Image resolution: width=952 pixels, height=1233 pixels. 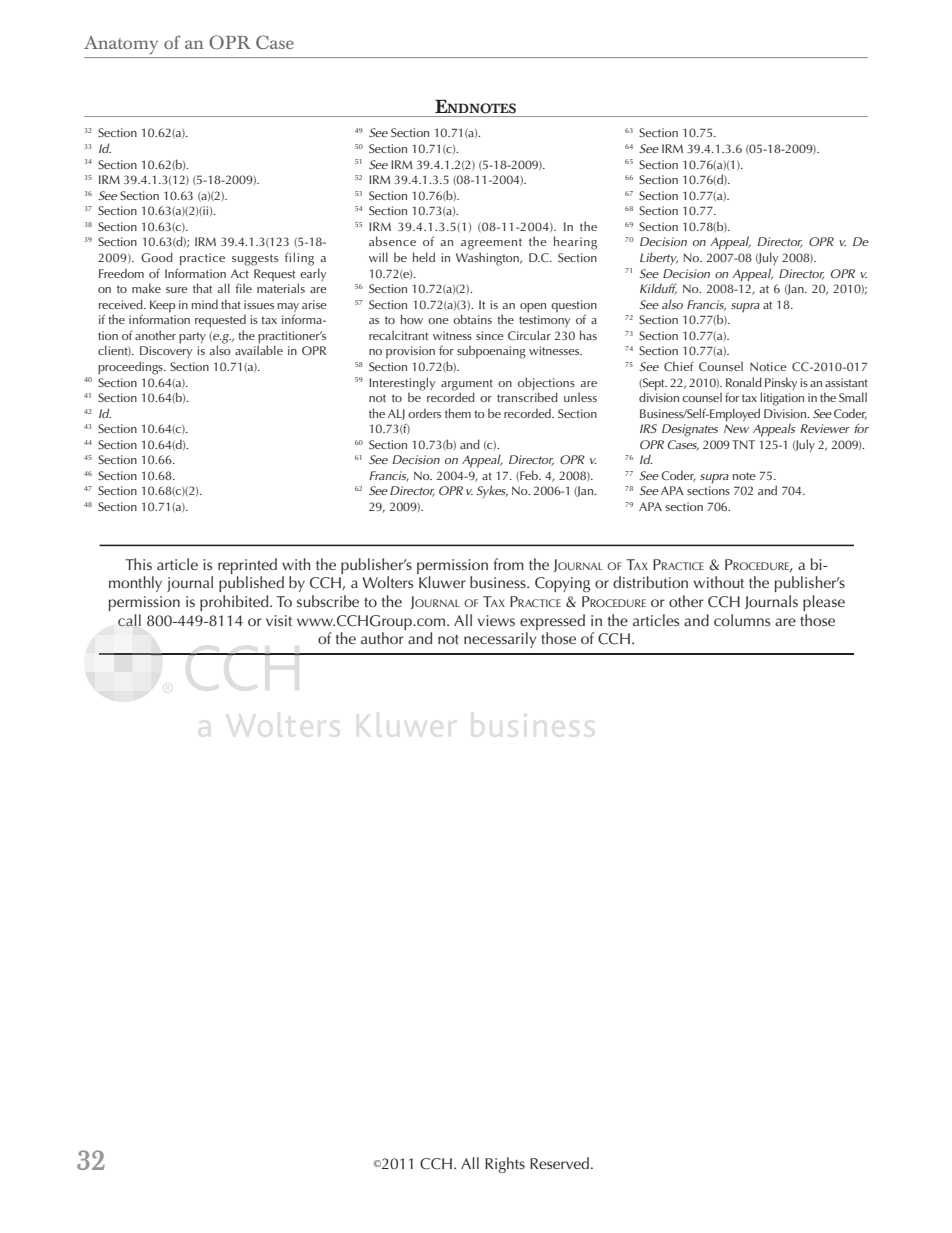 I want to click on Rights, so click(x=505, y=1165).
